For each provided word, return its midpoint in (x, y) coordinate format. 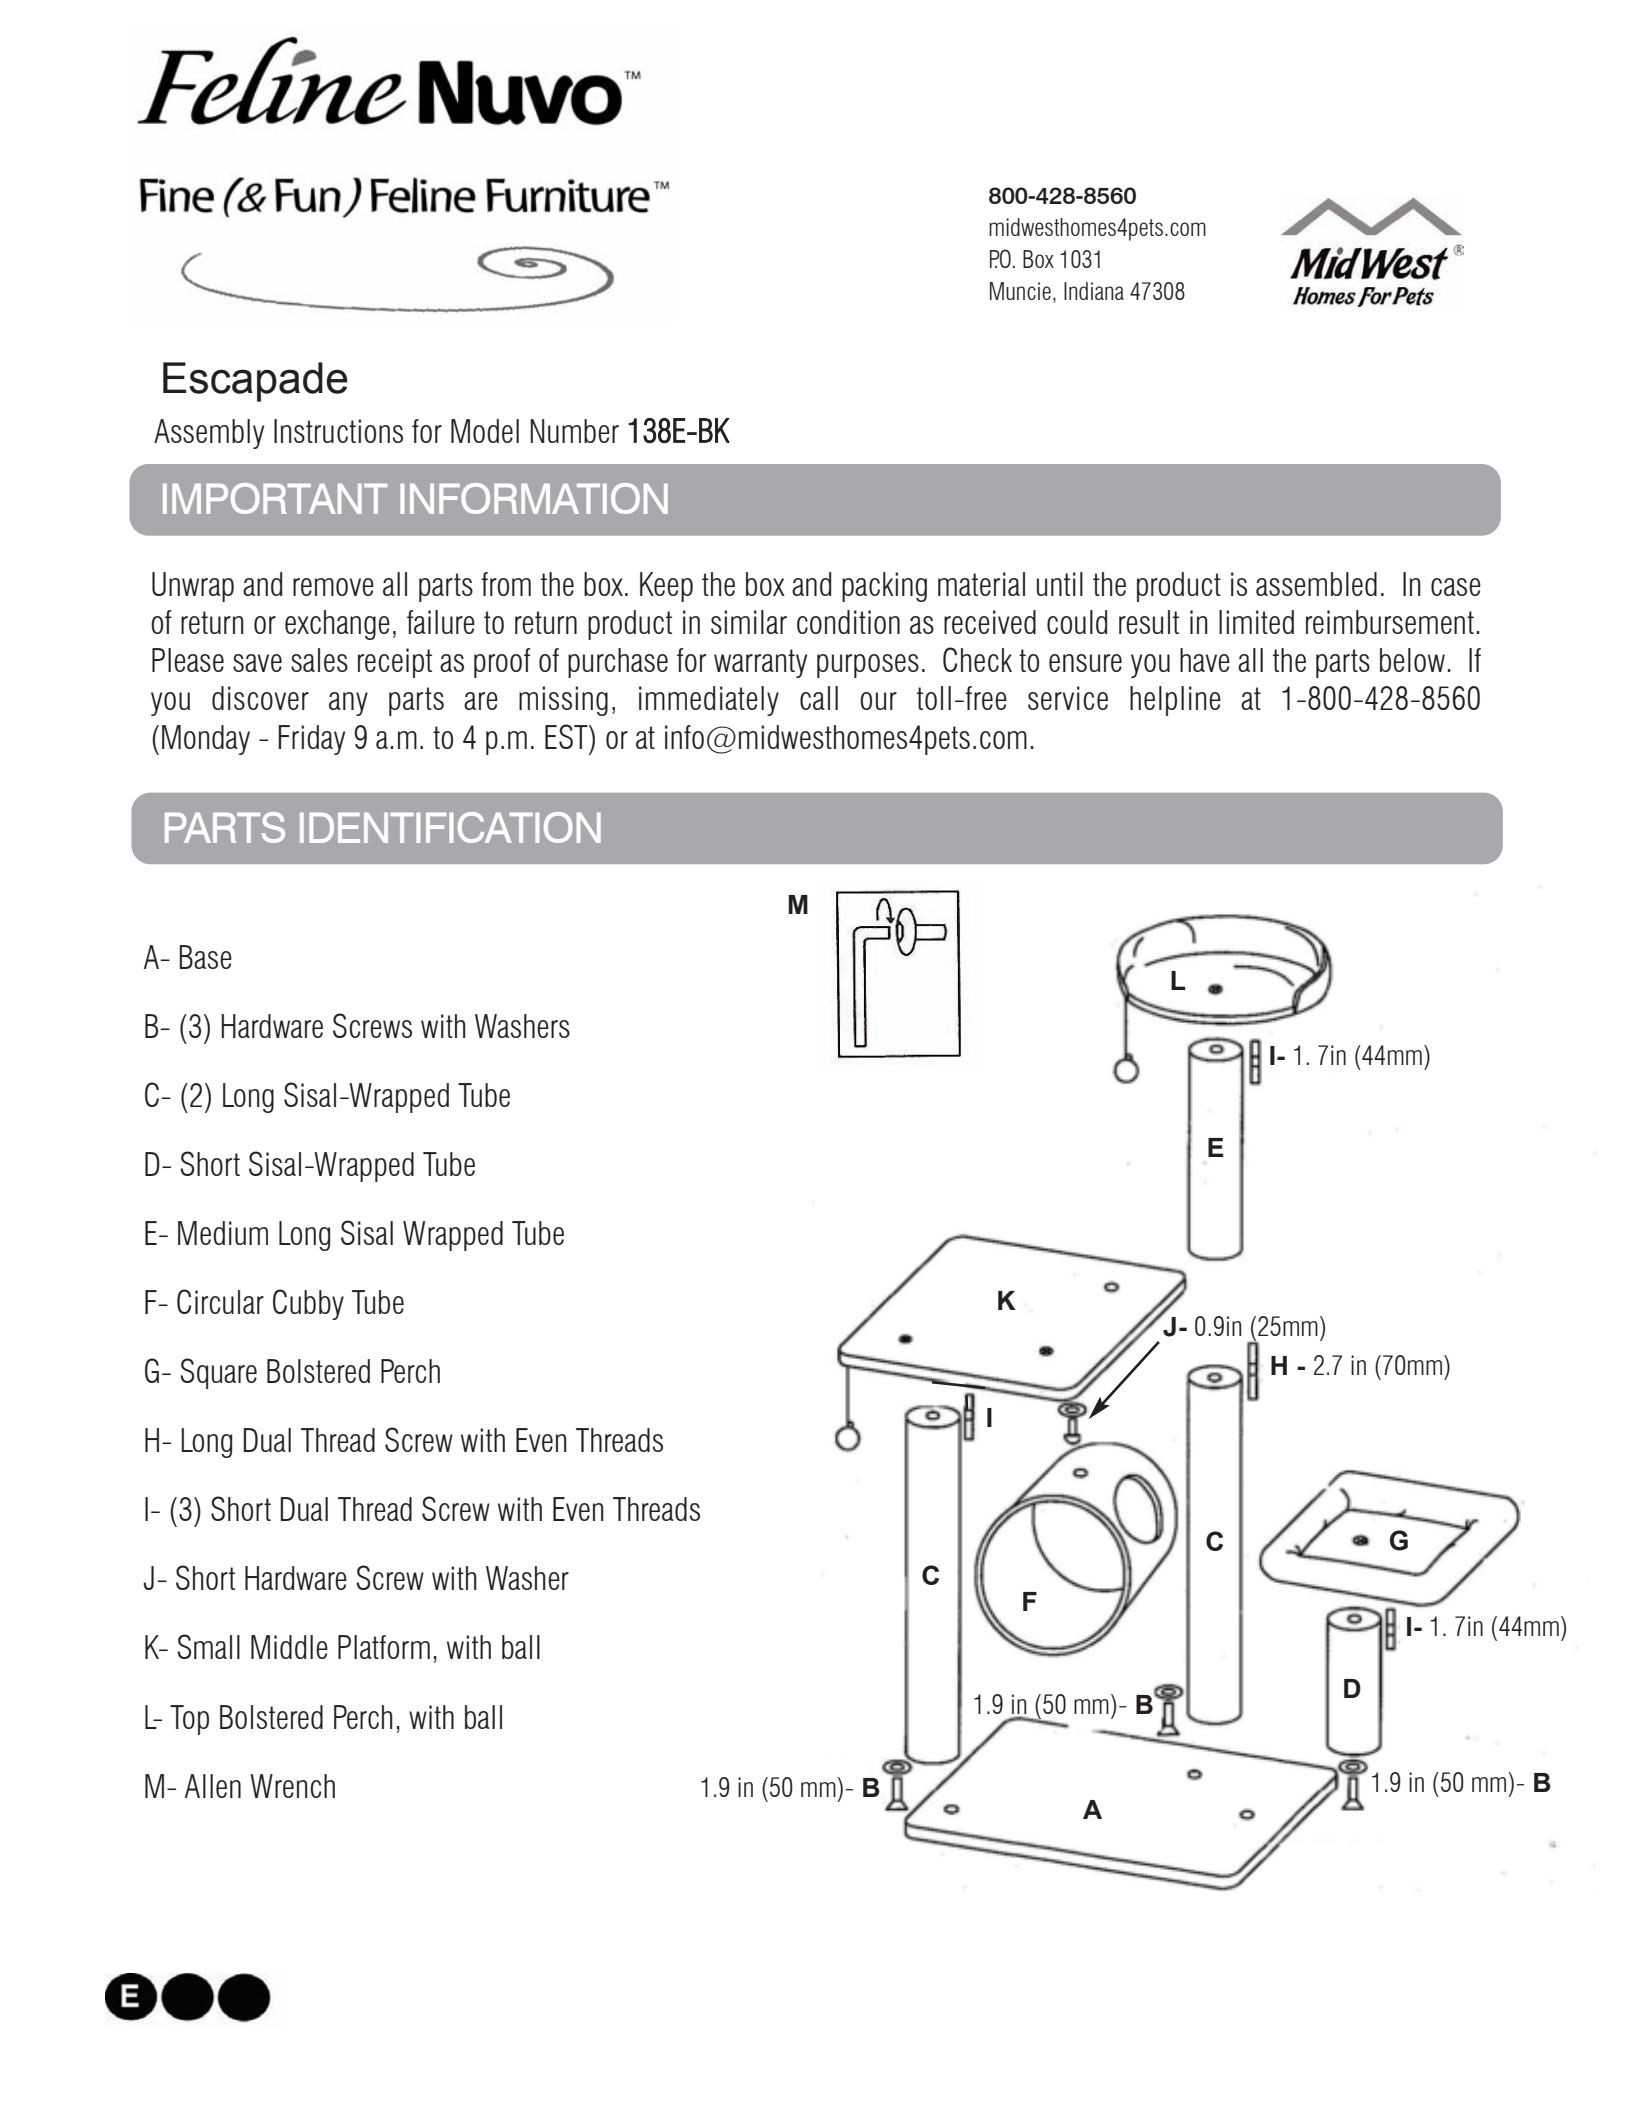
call (819, 698)
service (1068, 698)
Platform (384, 1647)
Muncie (1020, 291)
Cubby (308, 1304)
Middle (289, 1647)
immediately (709, 701)
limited (1256, 622)
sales (319, 660)
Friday (311, 740)
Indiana (1094, 291)
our (878, 701)
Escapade (255, 382)
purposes (868, 666)
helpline (1175, 701)
